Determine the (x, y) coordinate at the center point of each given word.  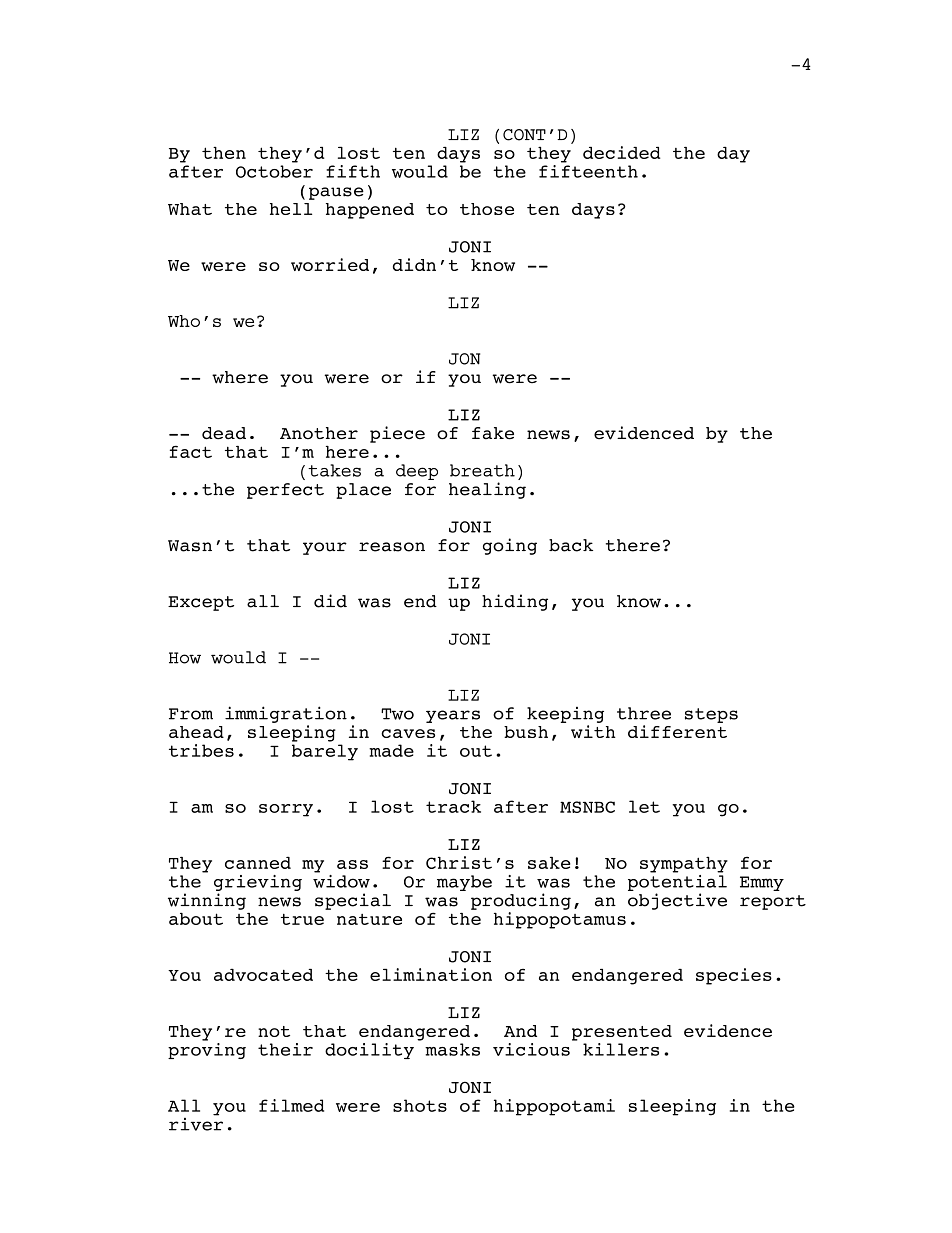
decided (621, 152)
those (487, 209)
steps (711, 715)
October (274, 171)
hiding (515, 602)
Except (201, 603)
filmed (291, 1105)
